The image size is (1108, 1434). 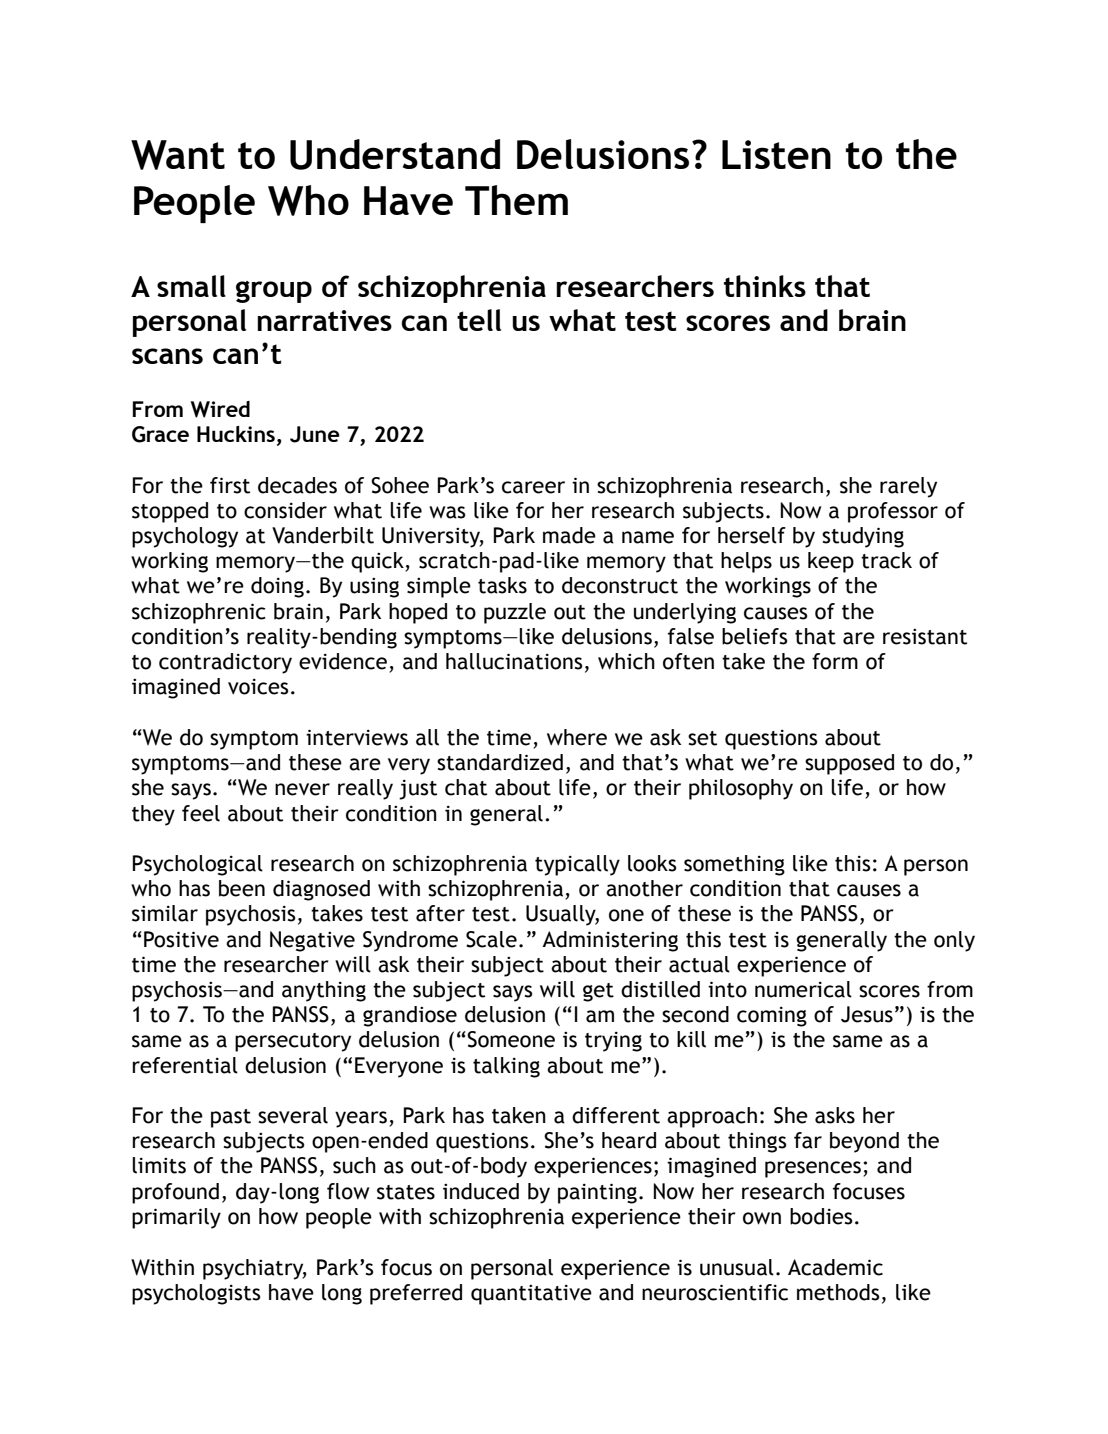 I want to click on made, so click(x=569, y=535).
